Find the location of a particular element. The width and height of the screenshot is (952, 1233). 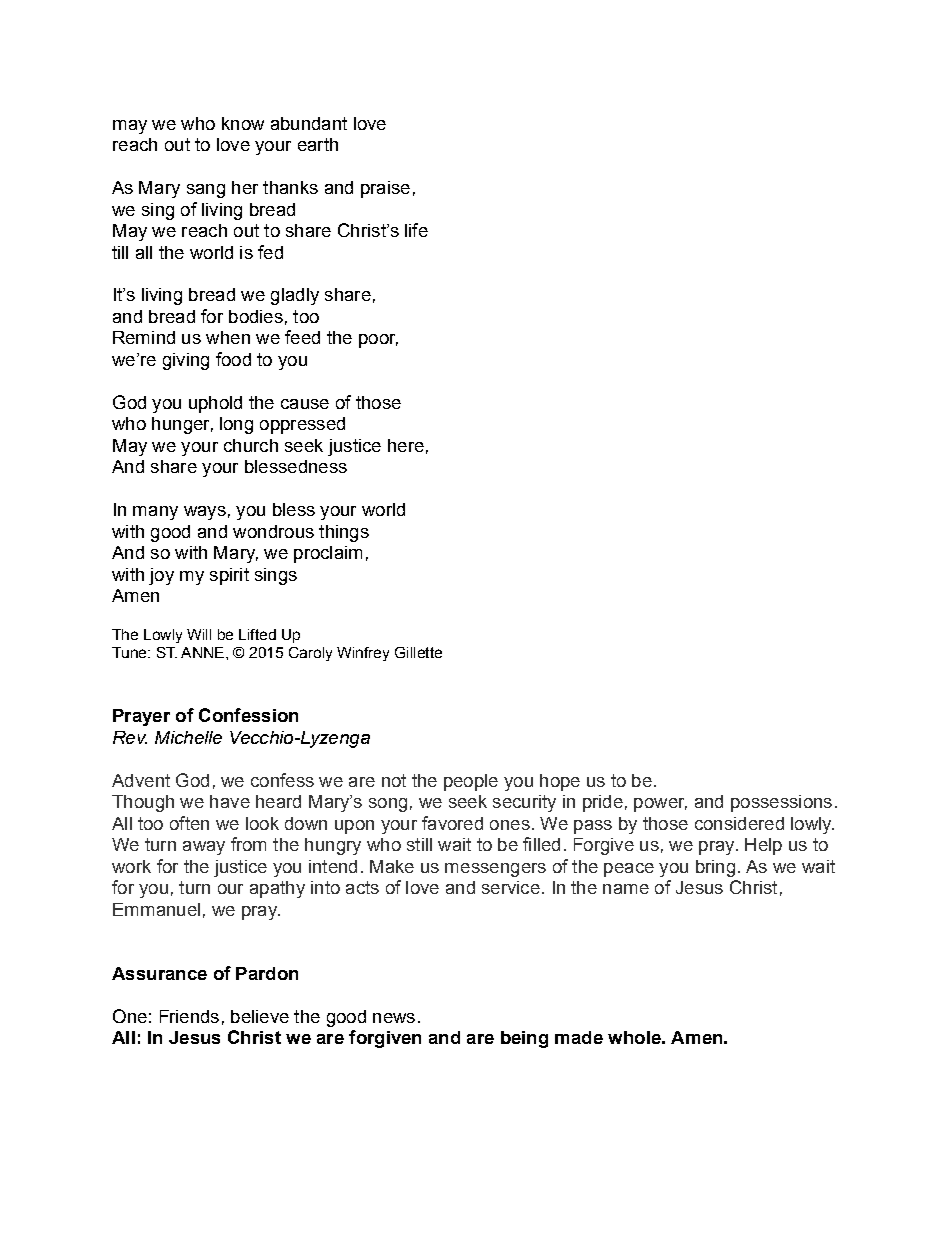

spirit is located at coordinates (229, 576).
